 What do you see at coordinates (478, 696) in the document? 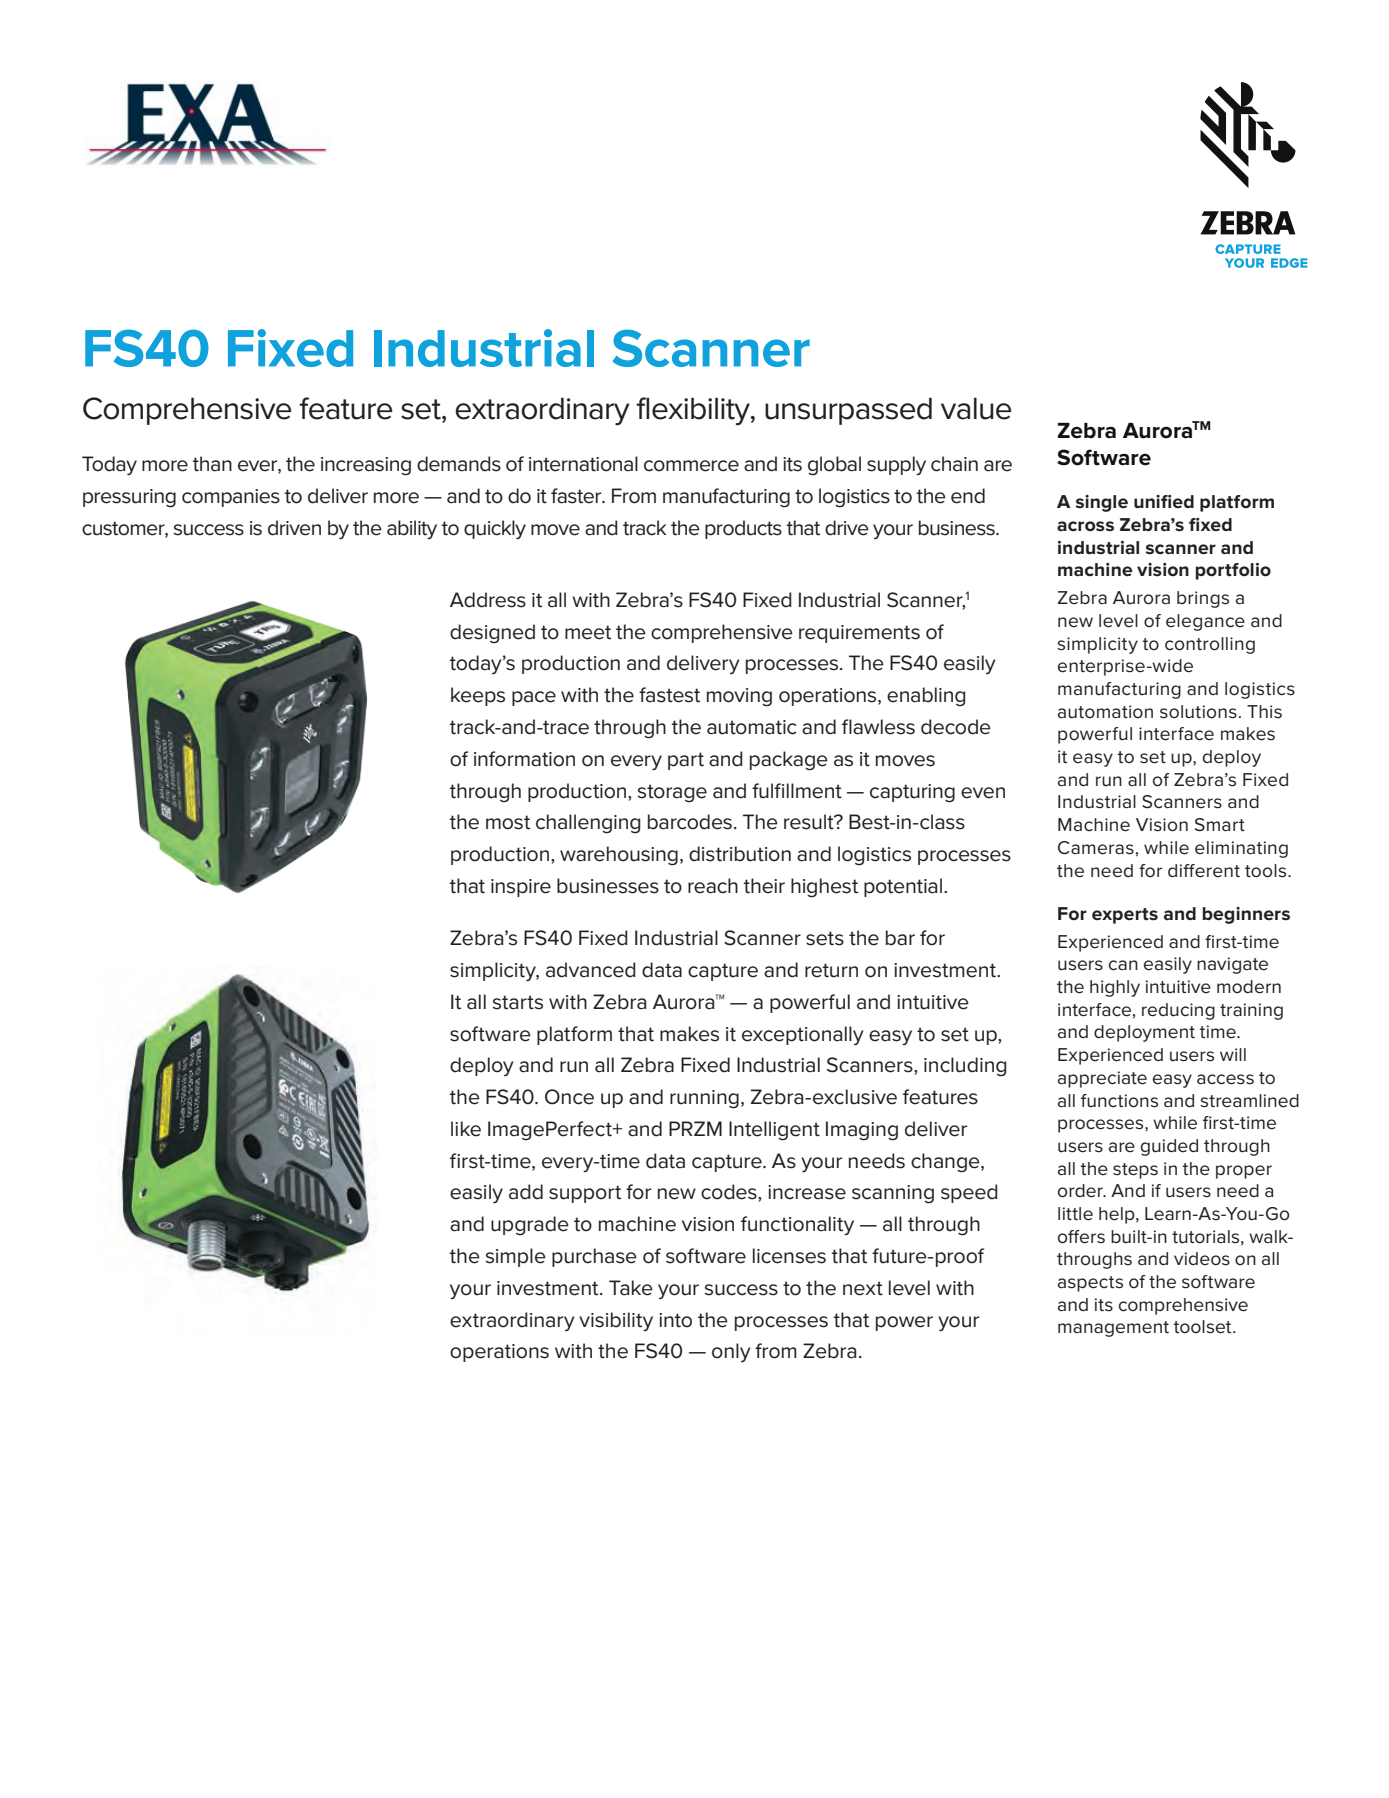
I see `keeps` at bounding box center [478, 696].
